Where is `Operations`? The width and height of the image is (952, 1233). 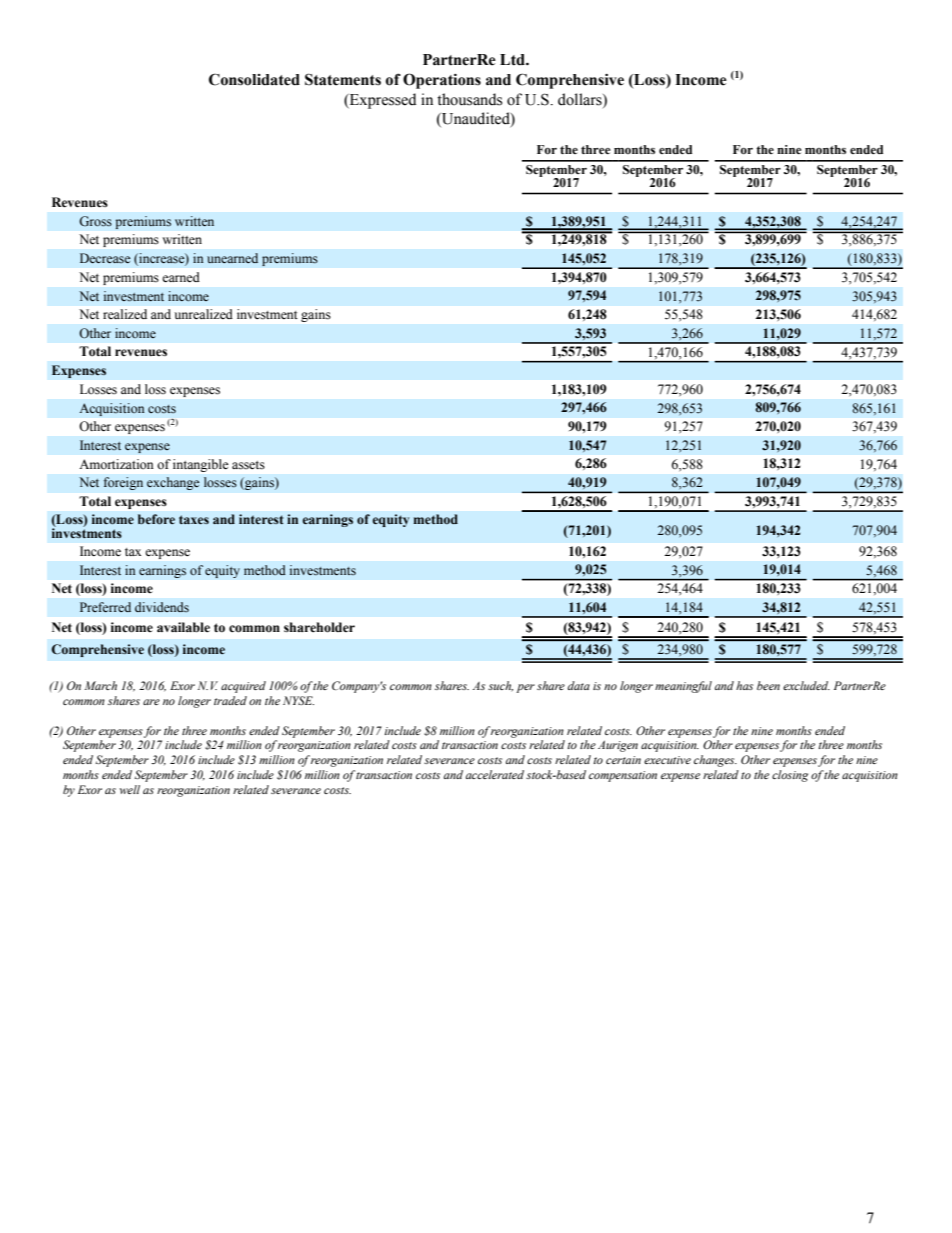
Operations is located at coordinates (442, 81).
